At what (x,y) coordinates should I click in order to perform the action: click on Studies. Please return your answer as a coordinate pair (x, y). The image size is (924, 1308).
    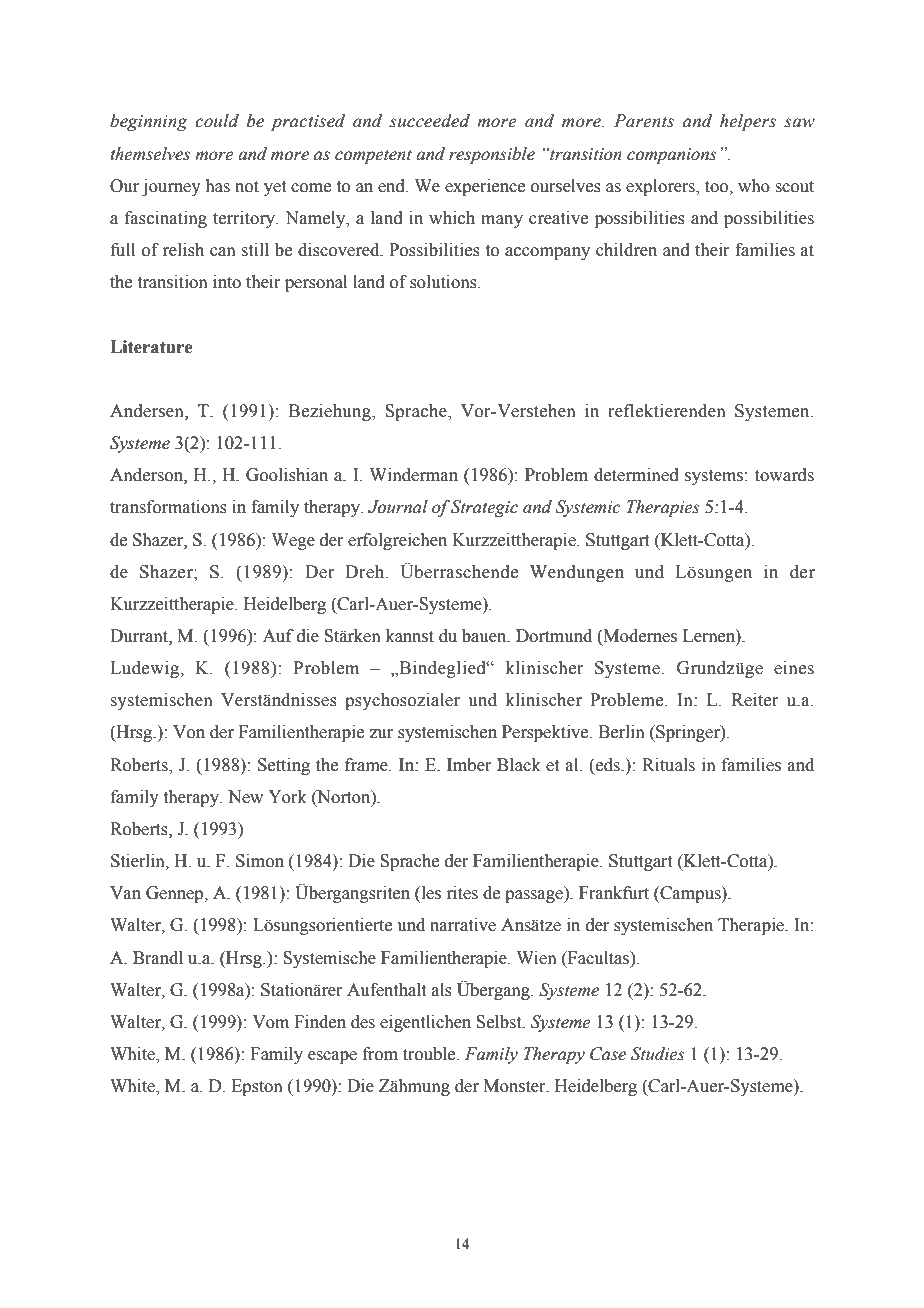
    Looking at the image, I should click on (658, 1054).
